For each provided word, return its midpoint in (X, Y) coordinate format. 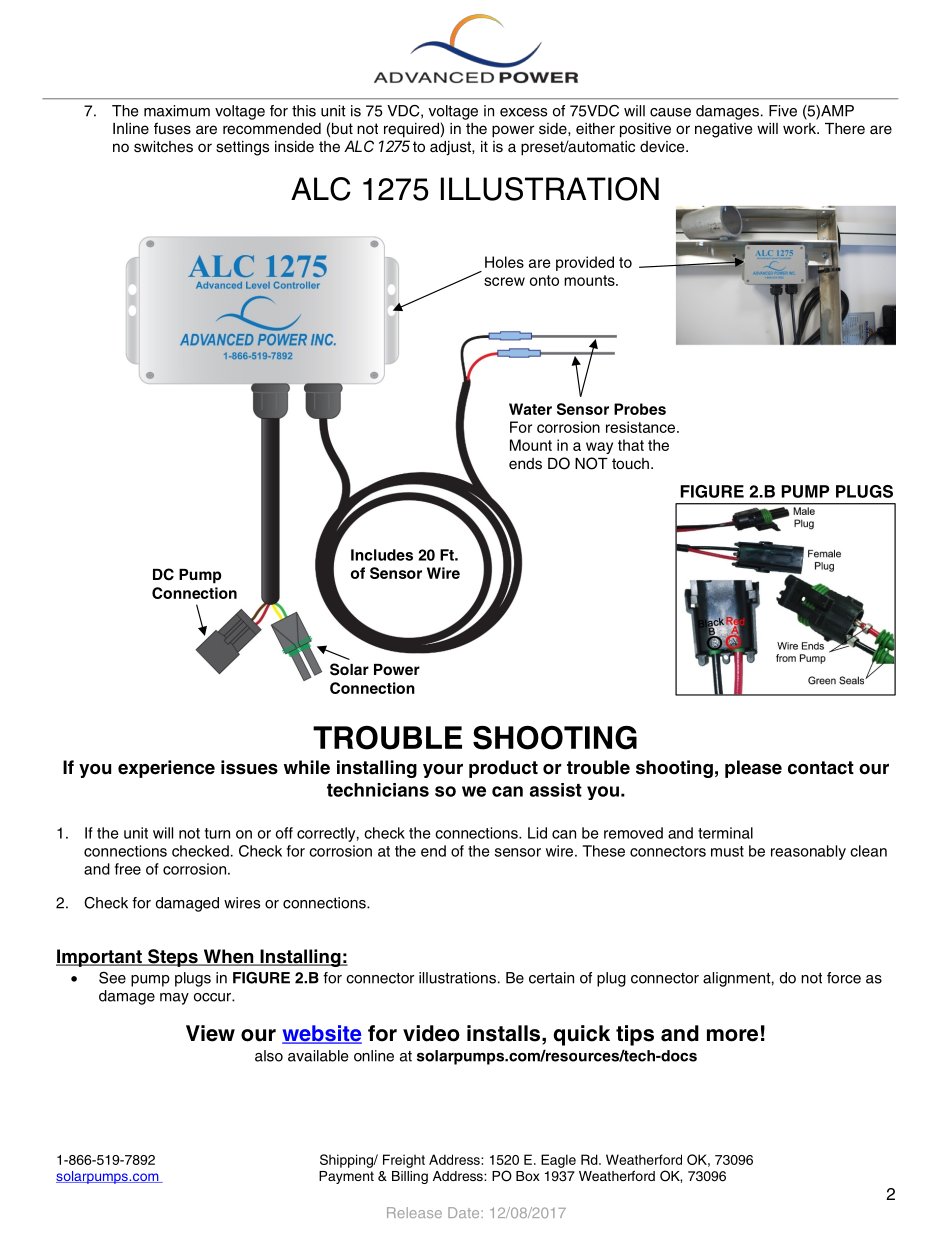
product (503, 769)
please (753, 769)
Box (528, 1176)
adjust (451, 148)
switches (163, 147)
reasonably (808, 852)
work (801, 128)
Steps (173, 958)
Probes (640, 409)
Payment (346, 1177)
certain (551, 978)
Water (530, 409)
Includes (382, 555)
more (732, 1035)
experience (166, 769)
